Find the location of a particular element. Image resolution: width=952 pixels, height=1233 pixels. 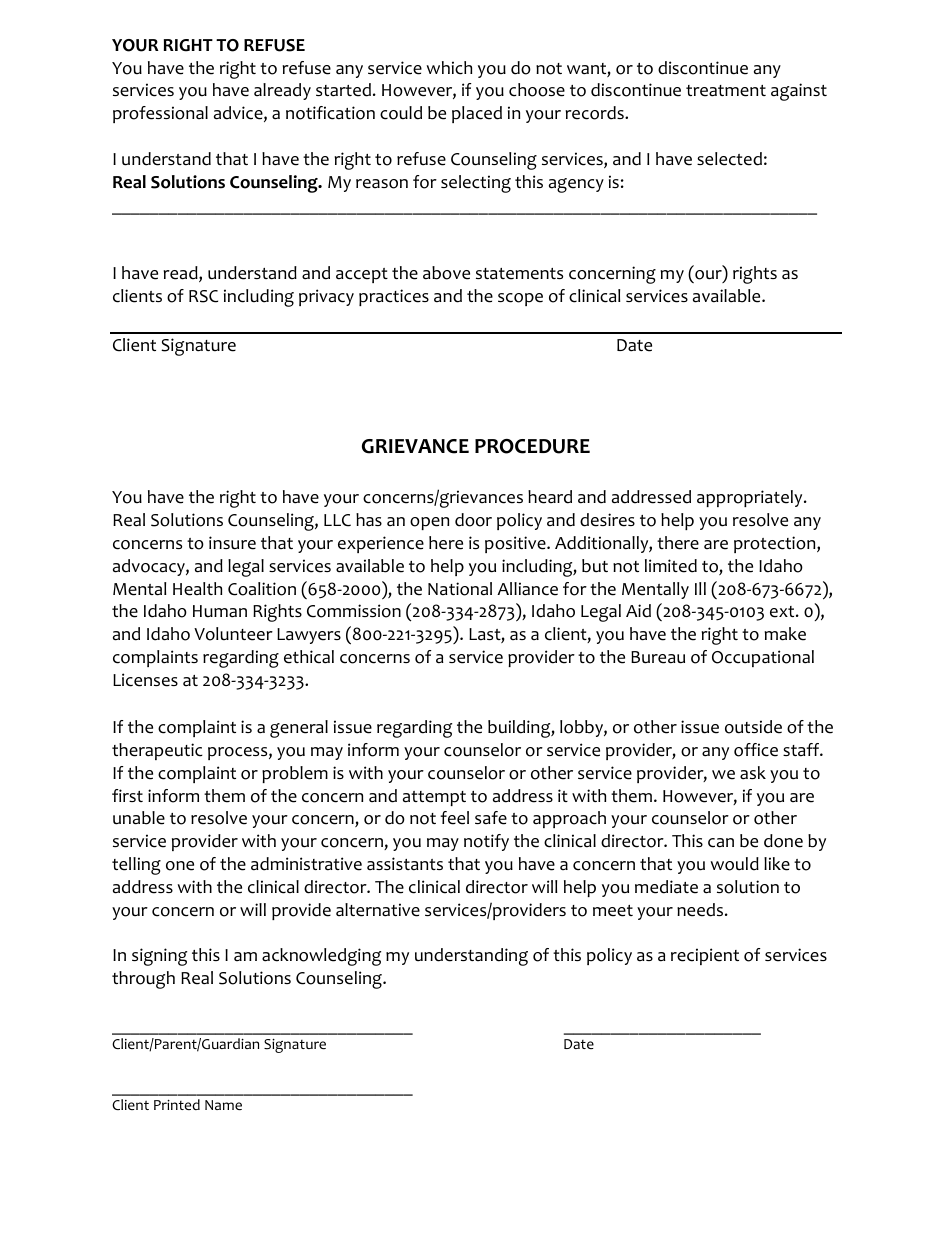

National is located at coordinates (460, 589).
